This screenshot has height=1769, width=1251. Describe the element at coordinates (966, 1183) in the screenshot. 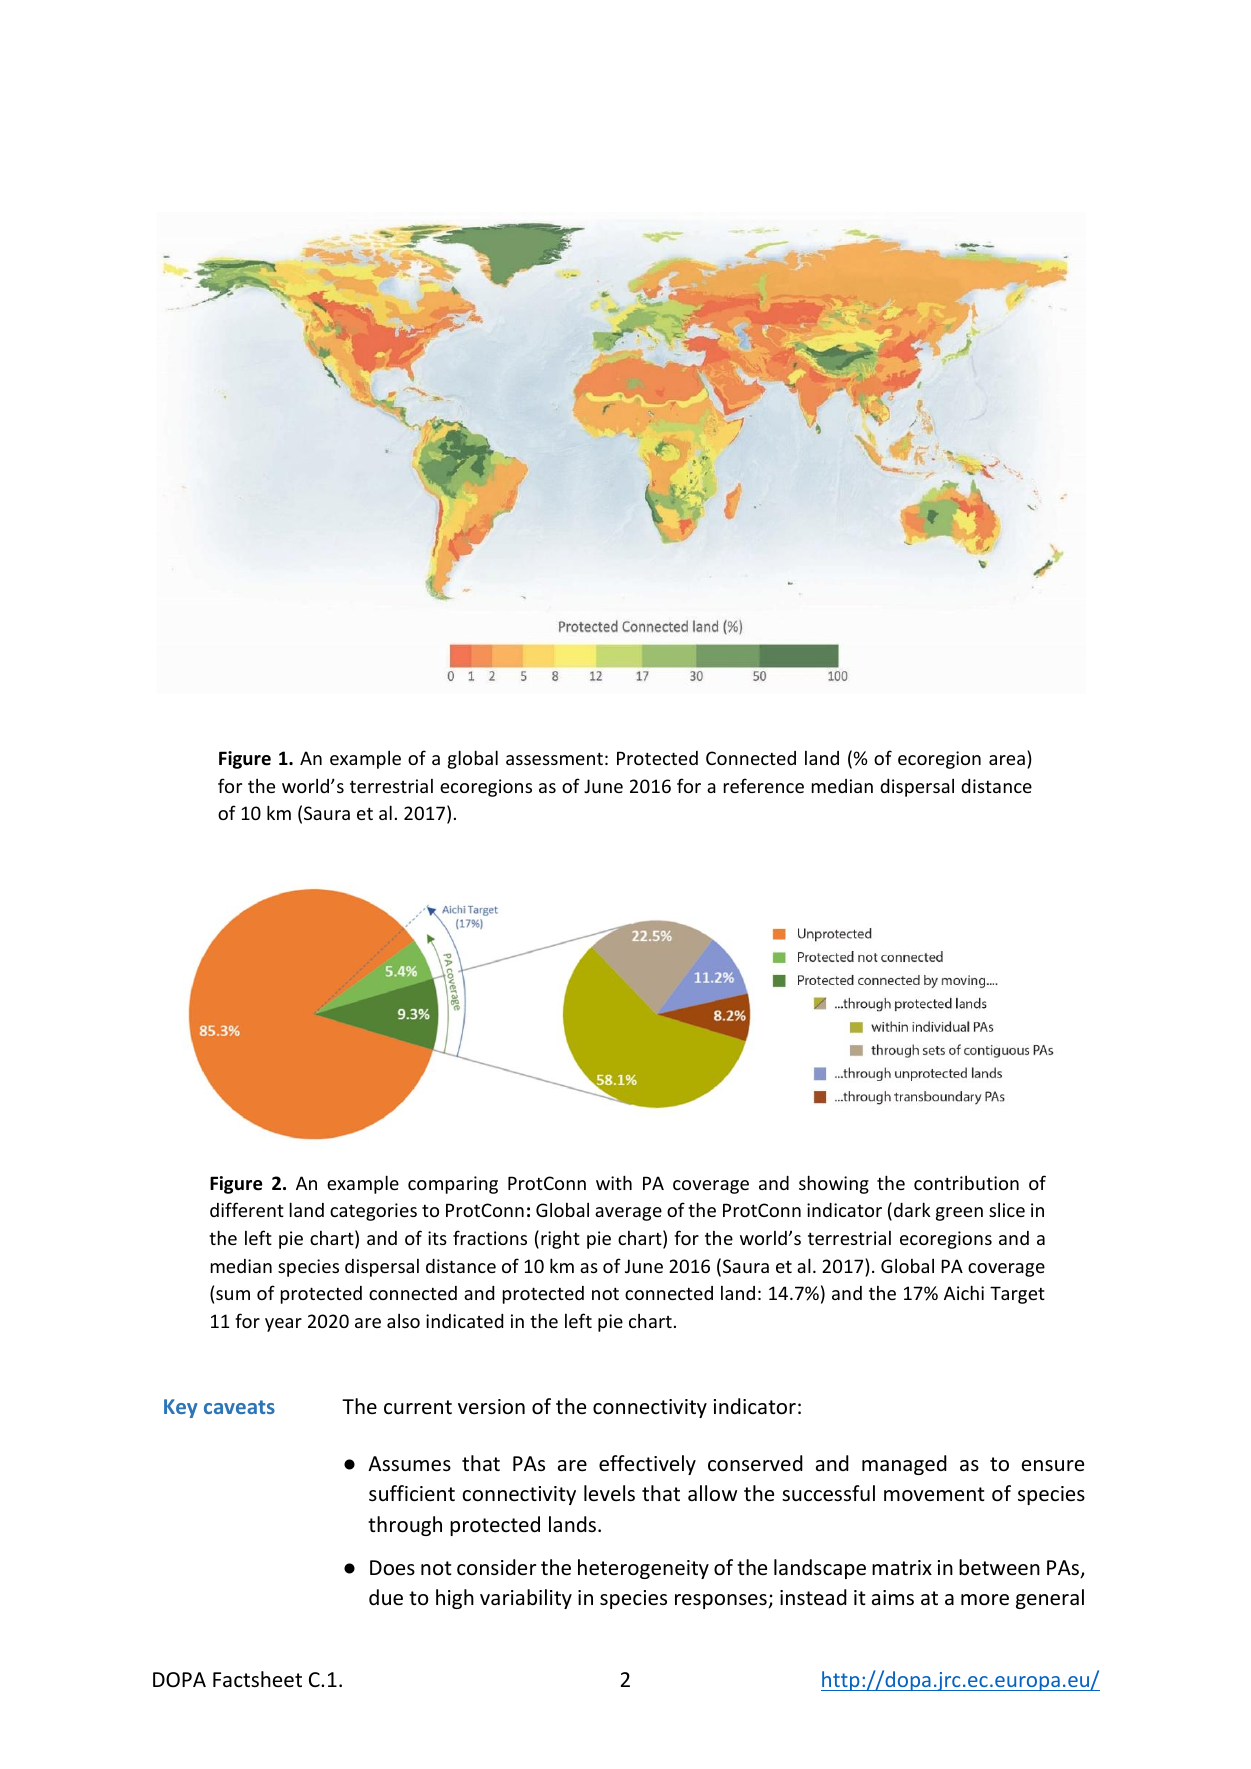

I see `contribution` at that location.
